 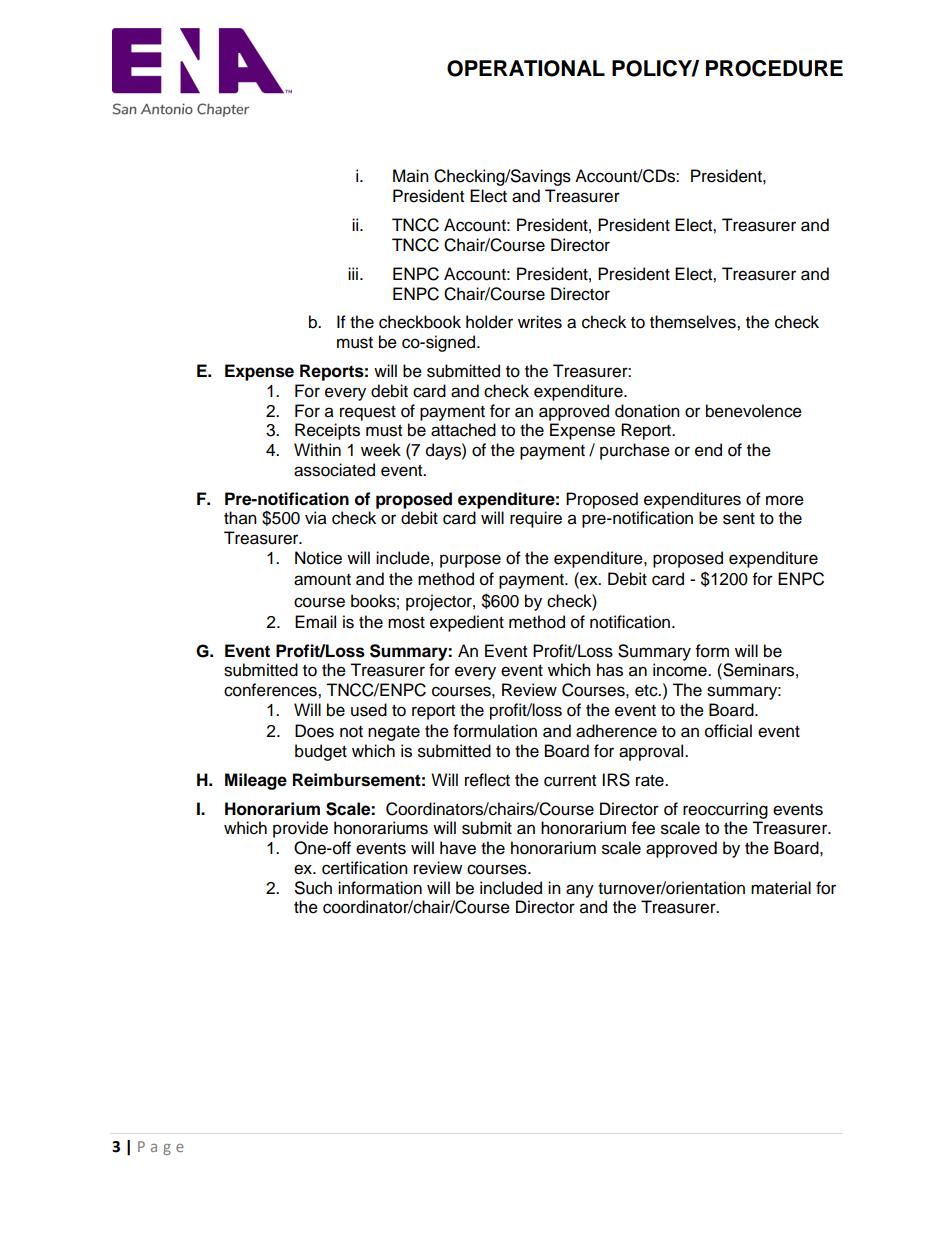 I want to click on PROCEDURE, so click(x=774, y=68).
